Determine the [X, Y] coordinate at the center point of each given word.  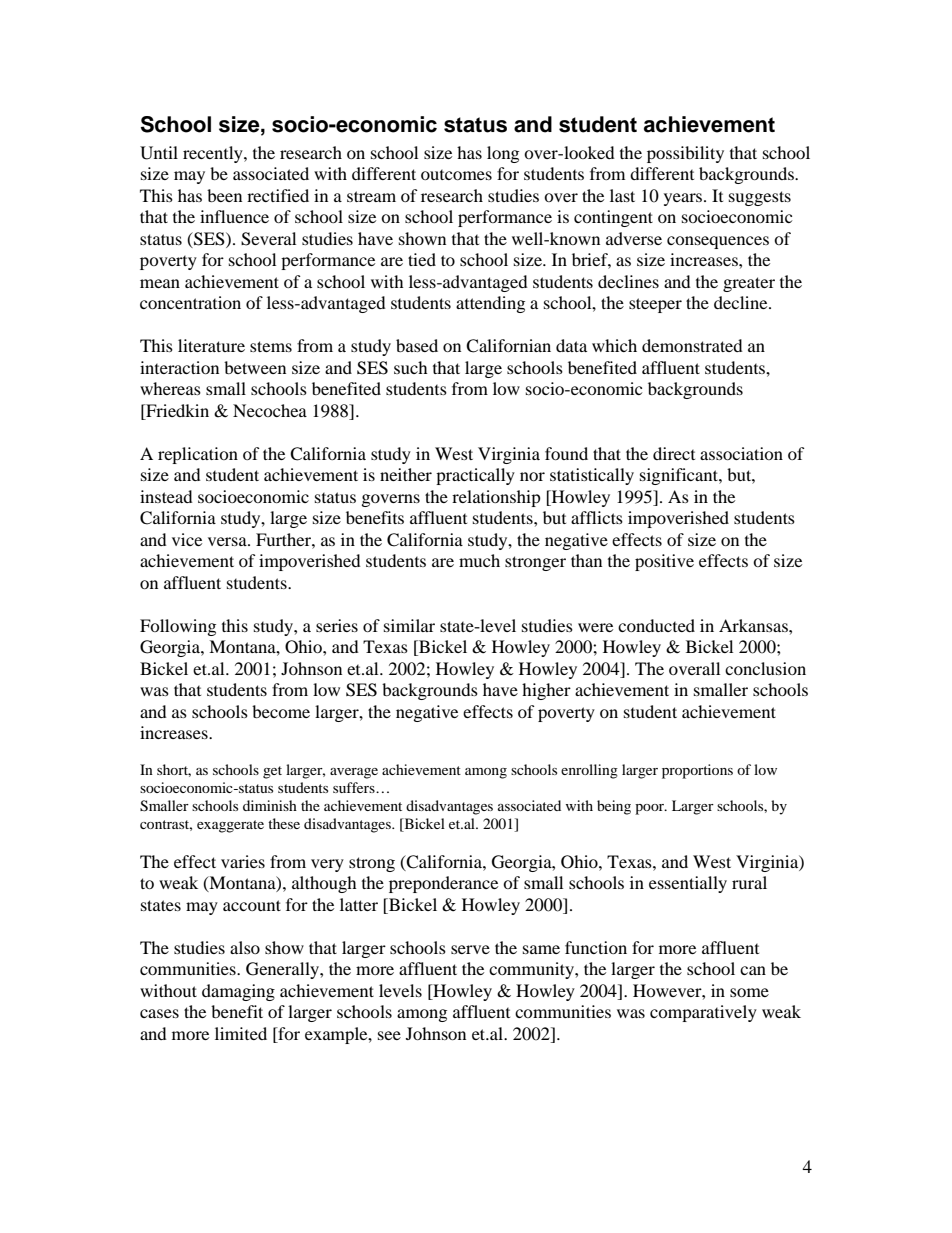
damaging [238, 992]
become [281, 711]
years [684, 199]
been [224, 195]
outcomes [456, 175]
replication [198, 455]
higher [546, 691]
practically [475, 476]
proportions [697, 771]
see [389, 1035]
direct [674, 453]
